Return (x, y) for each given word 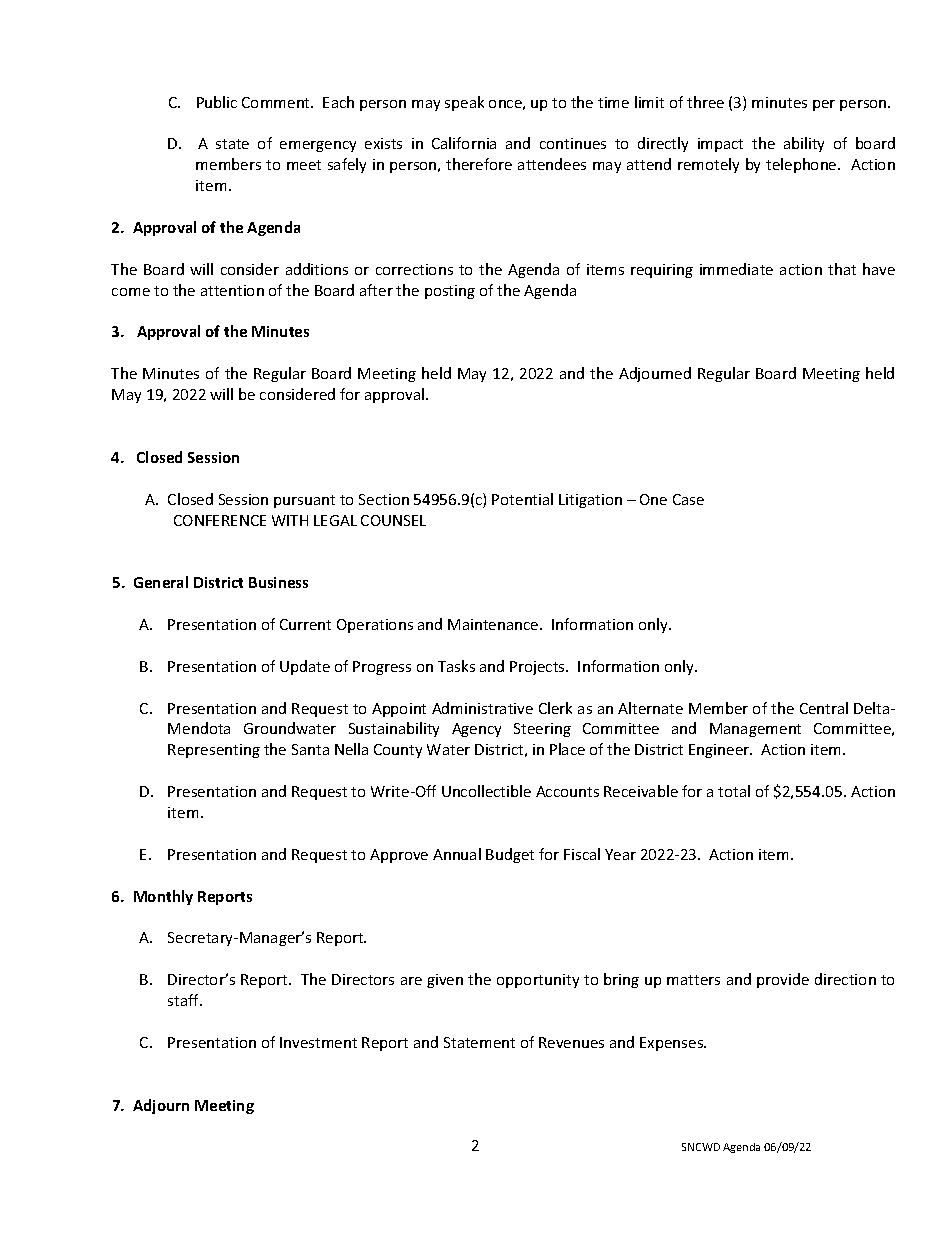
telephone (802, 165)
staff (185, 1000)
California (464, 143)
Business (278, 582)
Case (688, 499)
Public (217, 102)
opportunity (538, 981)
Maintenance (494, 624)
